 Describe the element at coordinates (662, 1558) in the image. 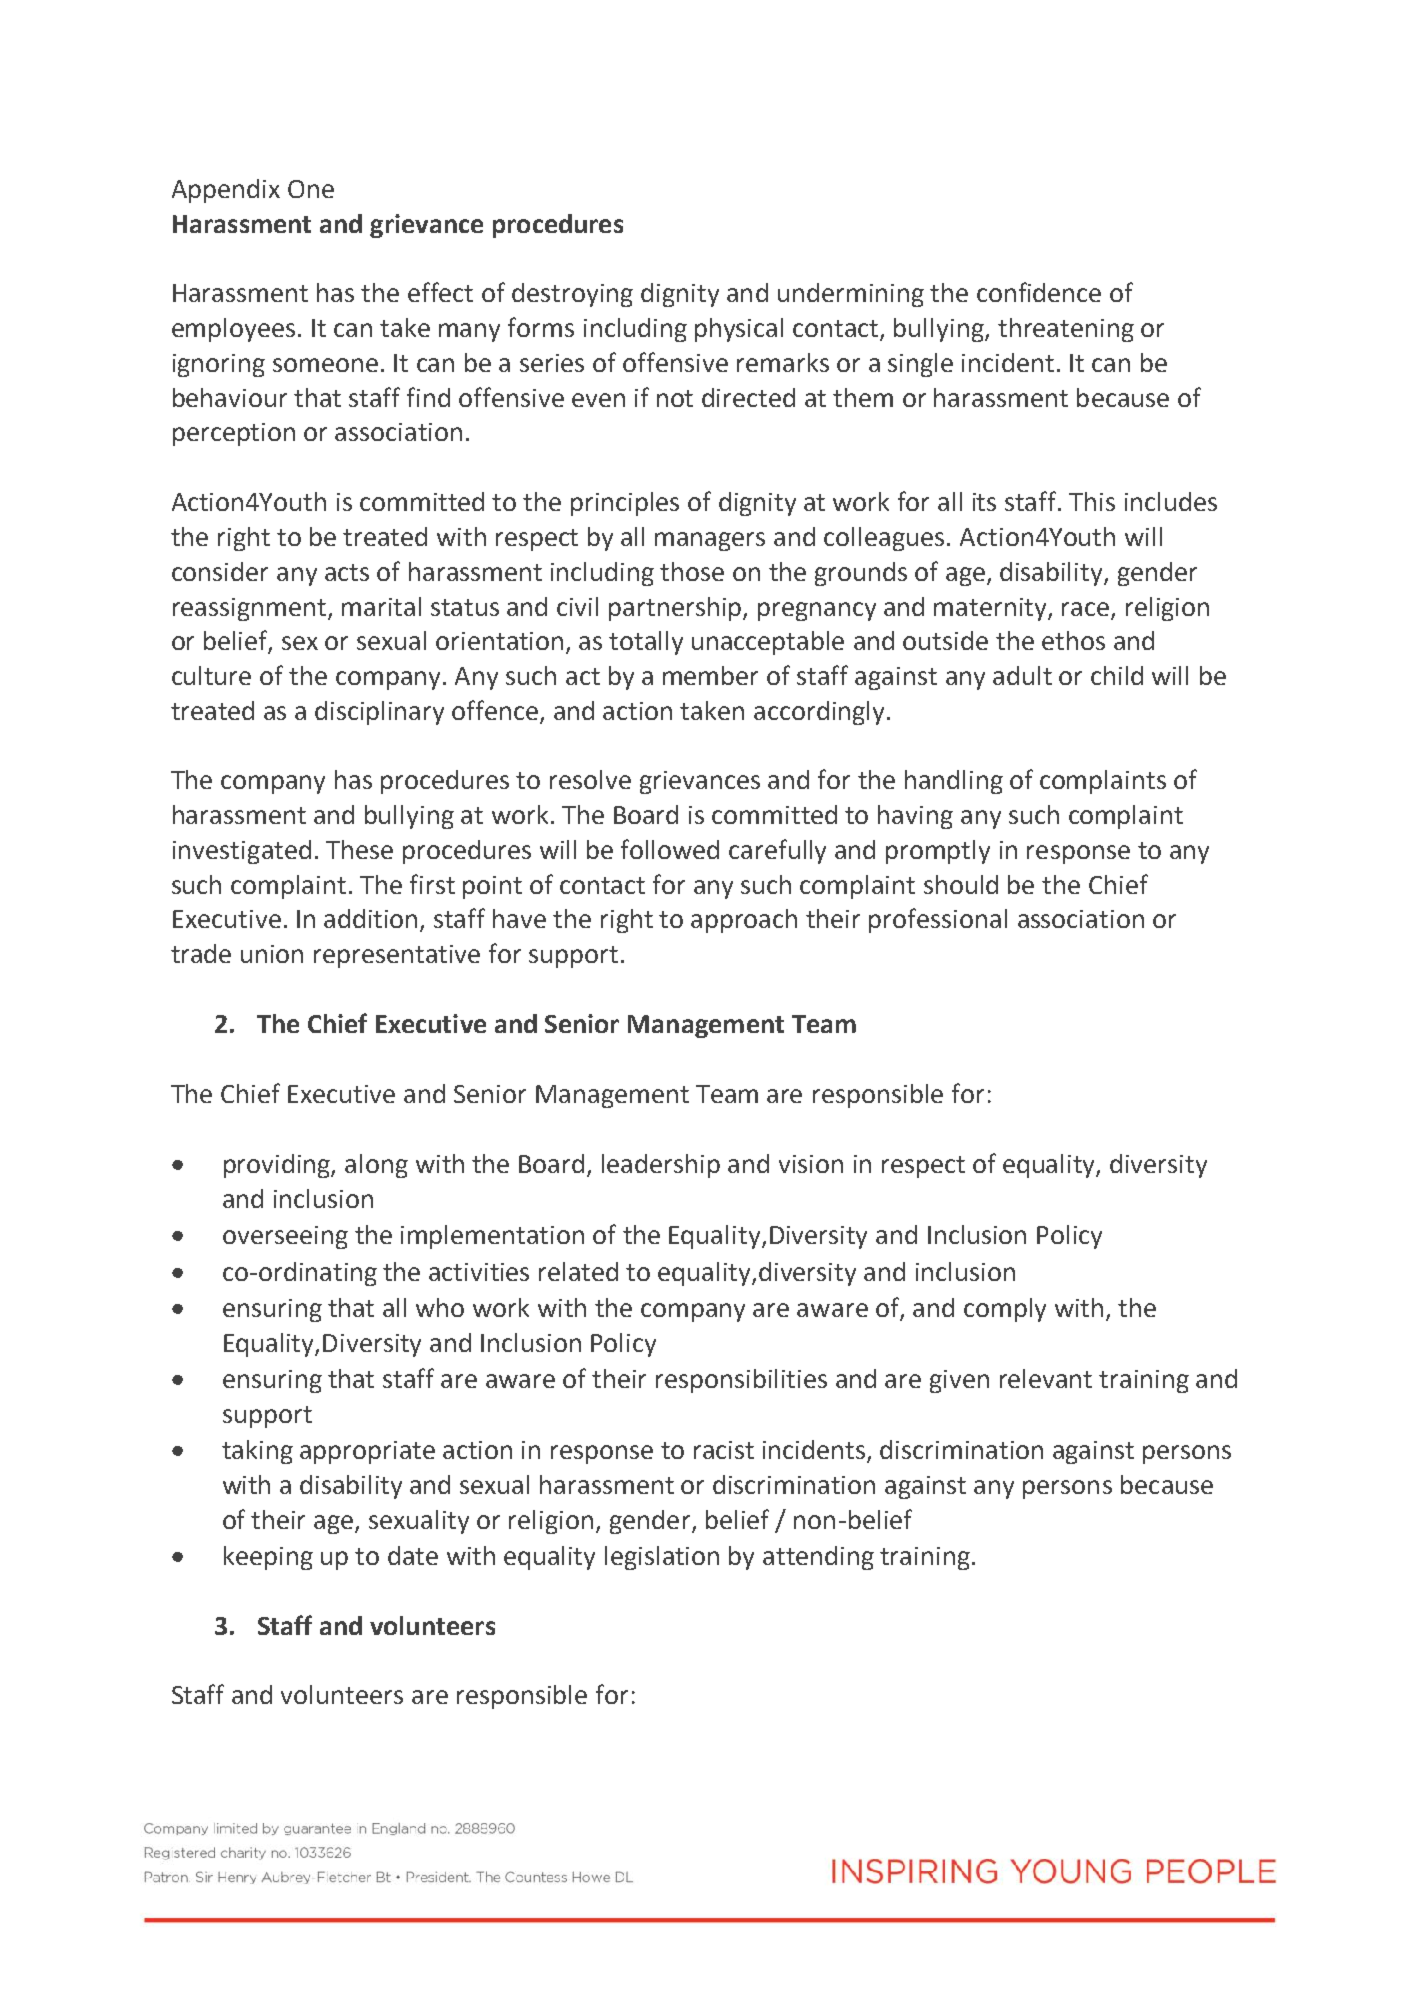

I see `legislation` at that location.
